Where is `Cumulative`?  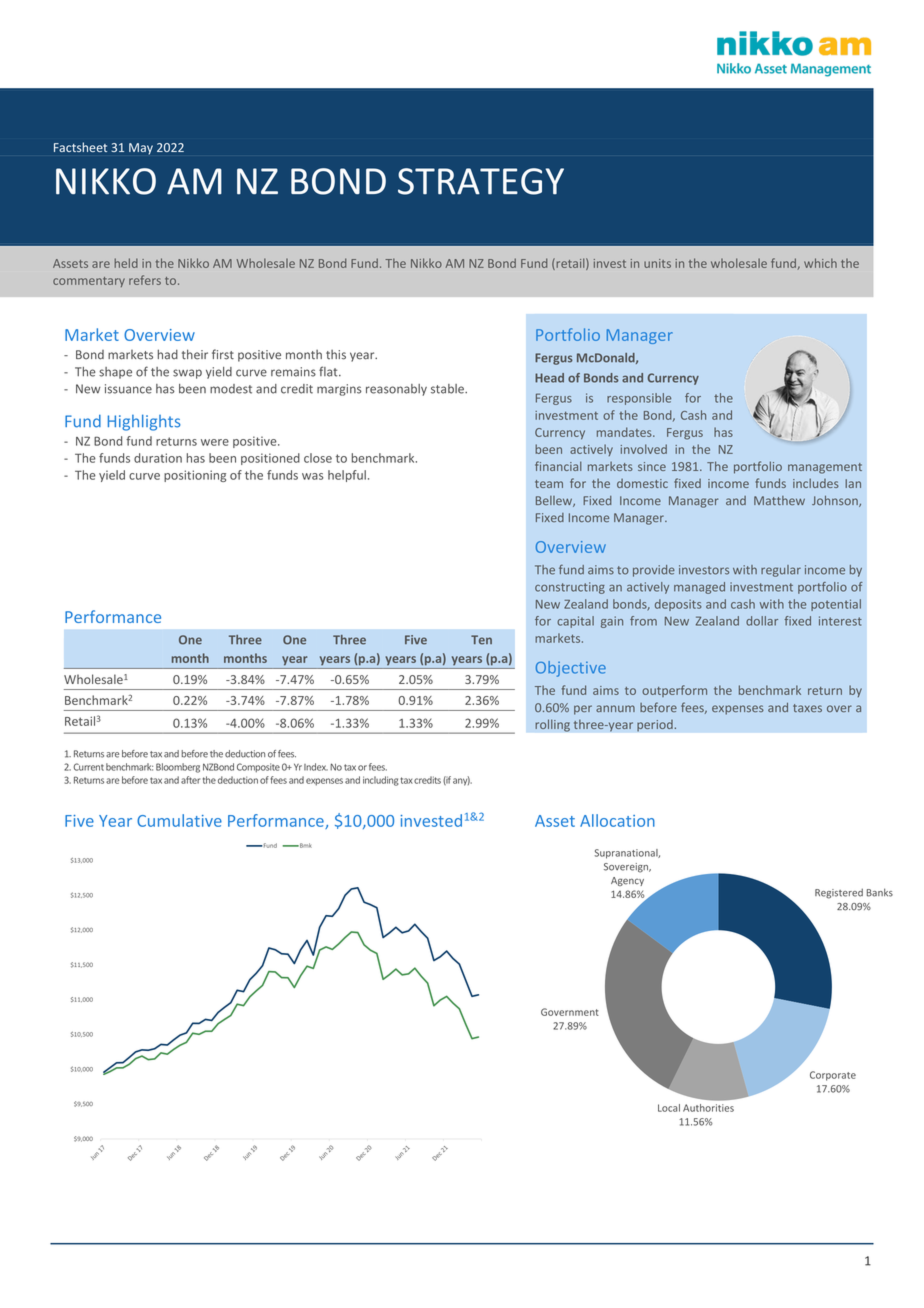
Cumulative is located at coordinates (179, 820).
